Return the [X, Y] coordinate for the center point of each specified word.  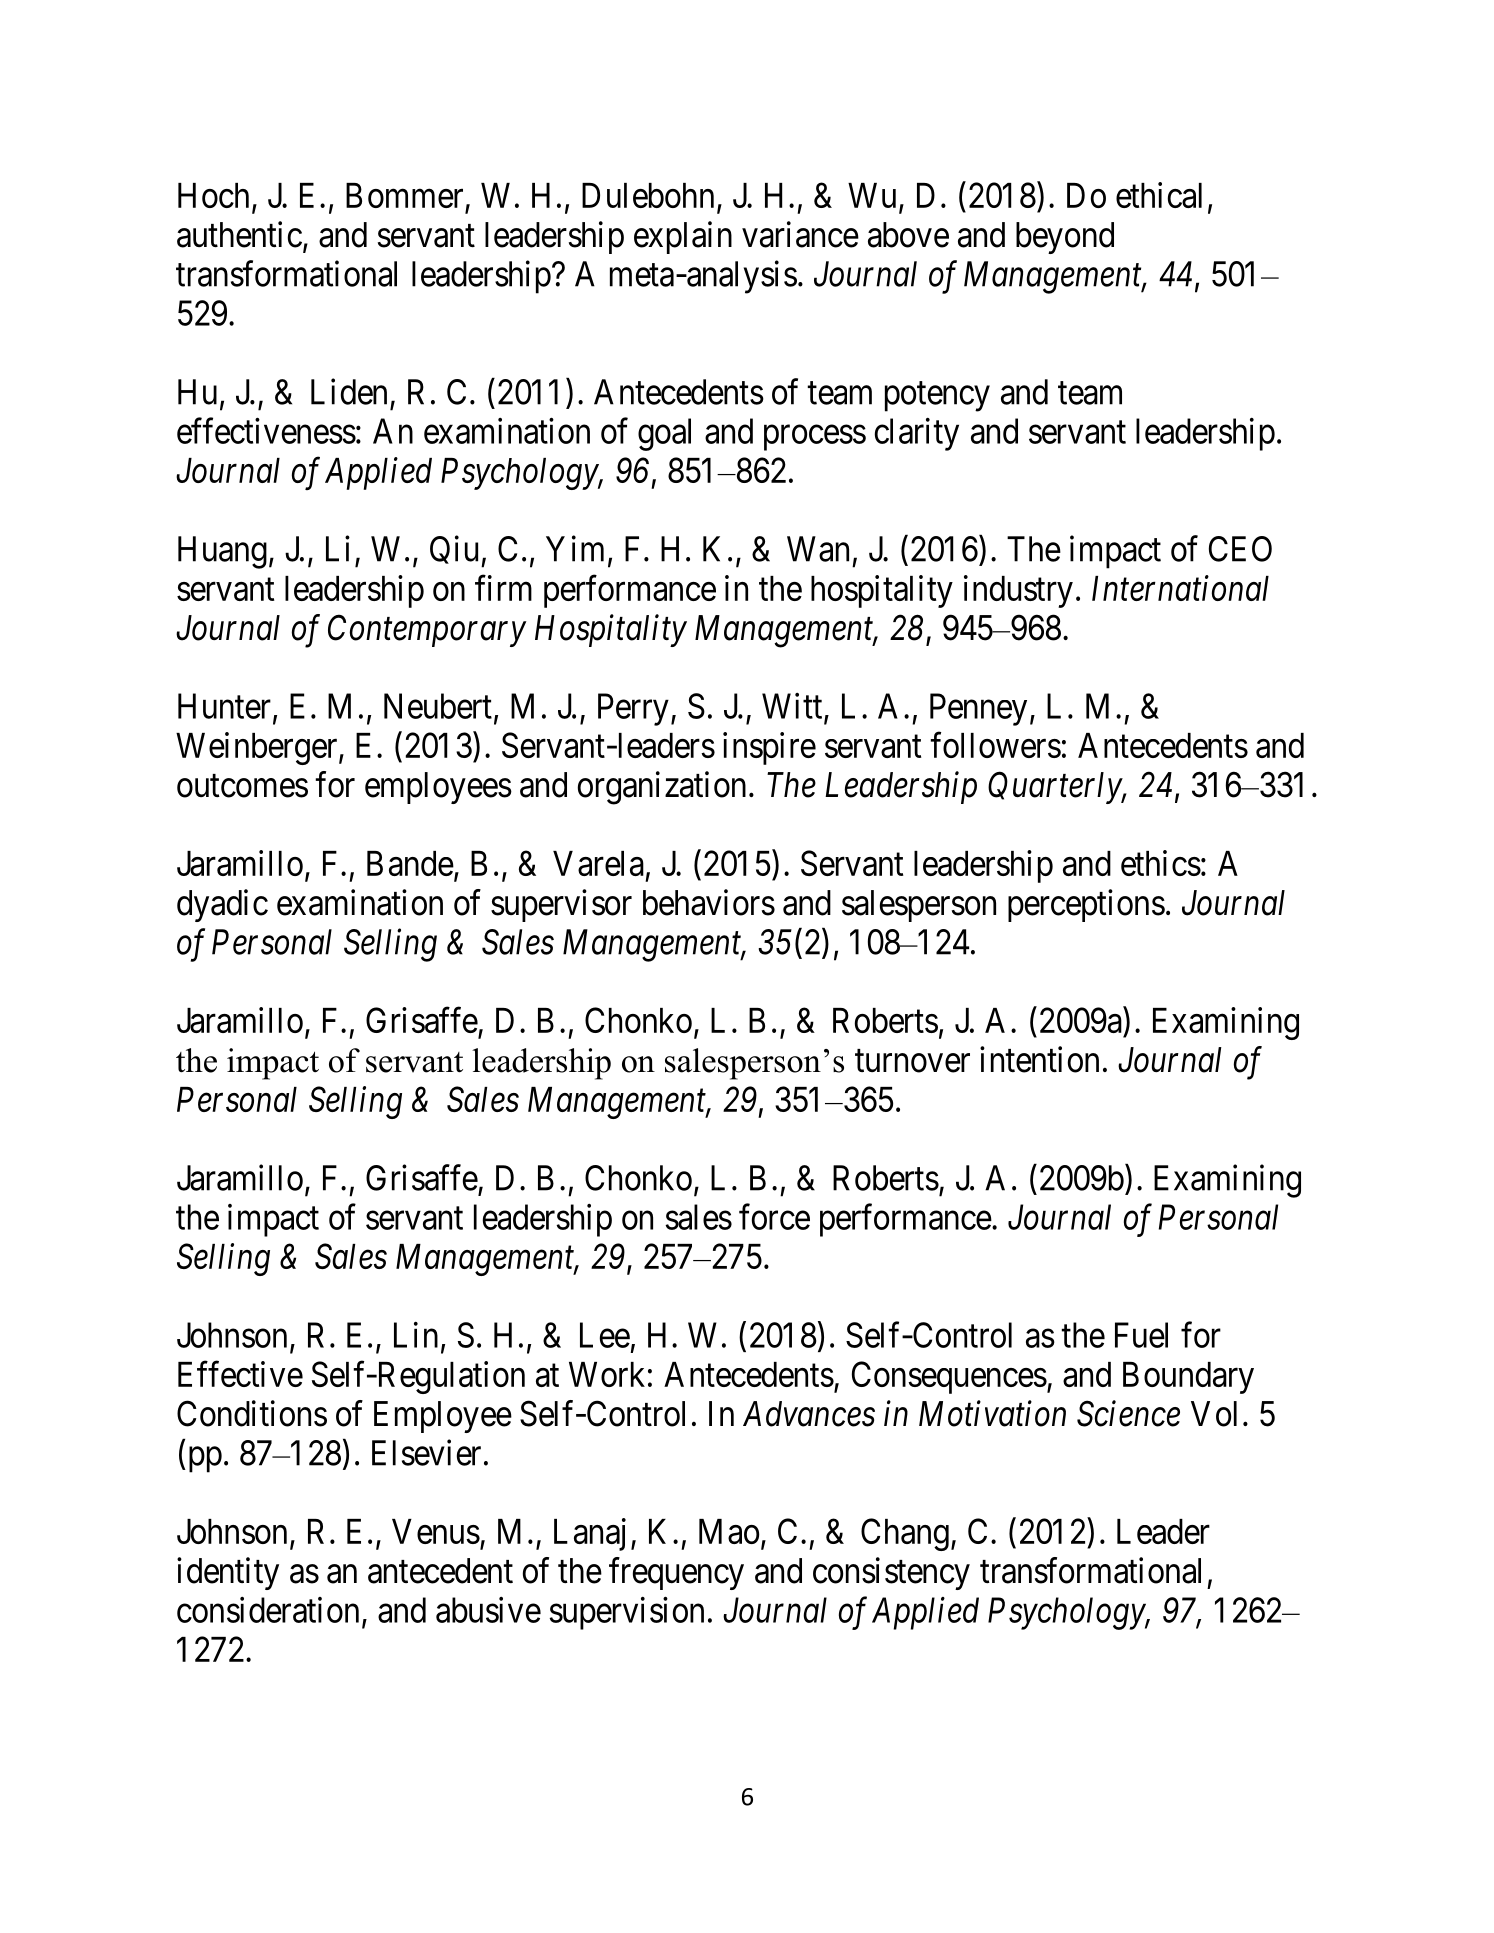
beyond [1065, 238]
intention [1039, 1059]
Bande [410, 863]
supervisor [561, 905]
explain [683, 237]
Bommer [404, 195]
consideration [268, 1610]
